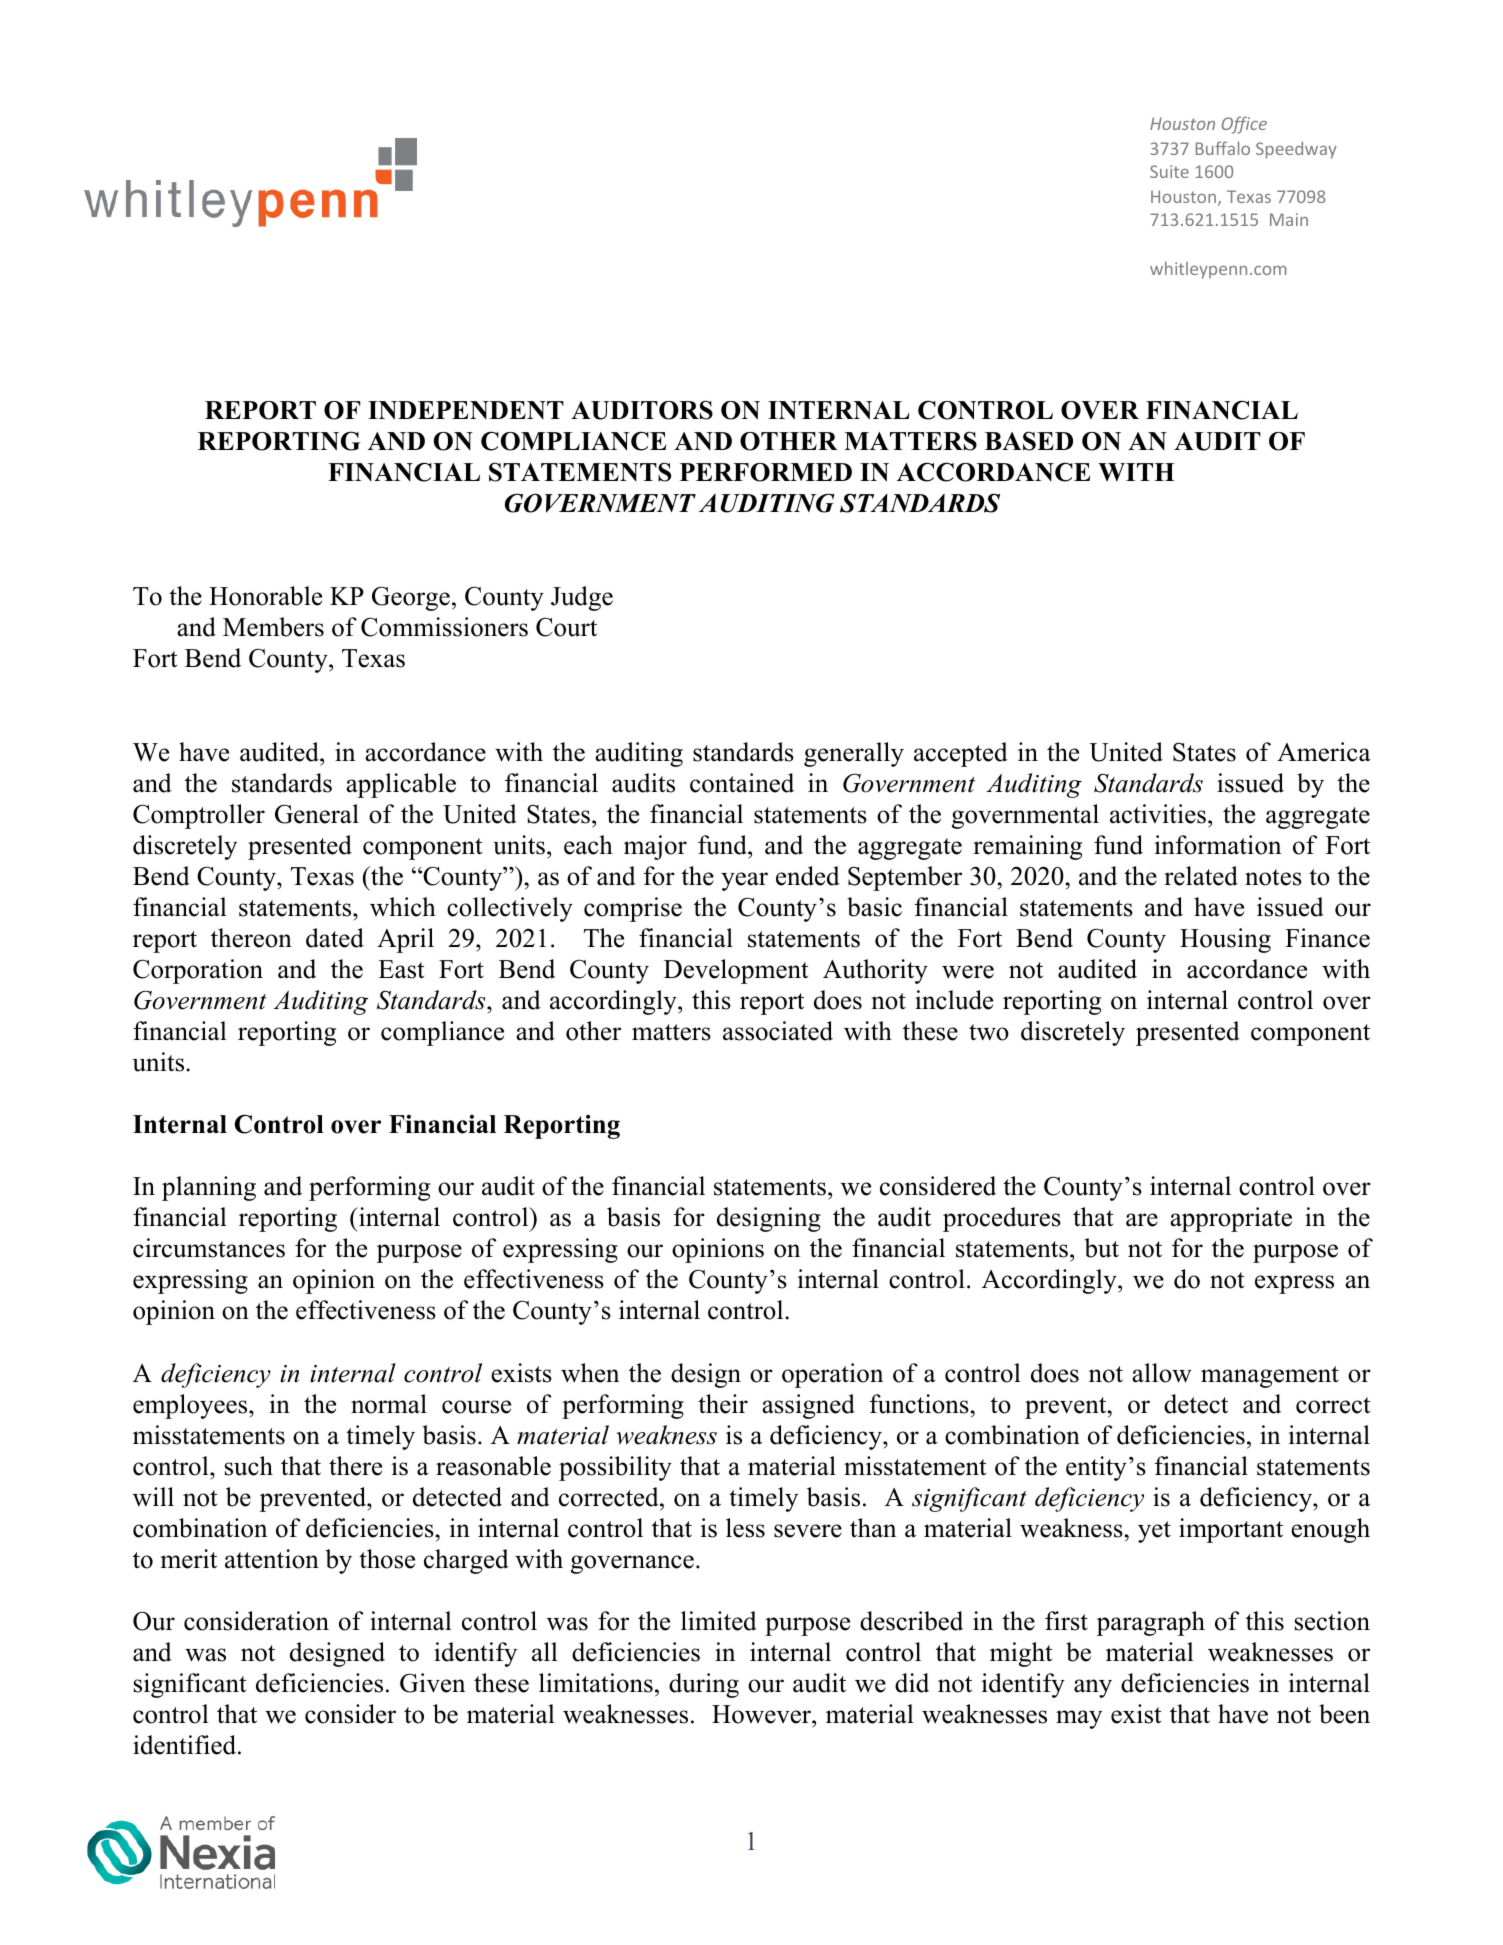 The width and height of the image is (1503, 1945). Describe the element at coordinates (209, 1248) in the image. I see `circumstances` at that location.
